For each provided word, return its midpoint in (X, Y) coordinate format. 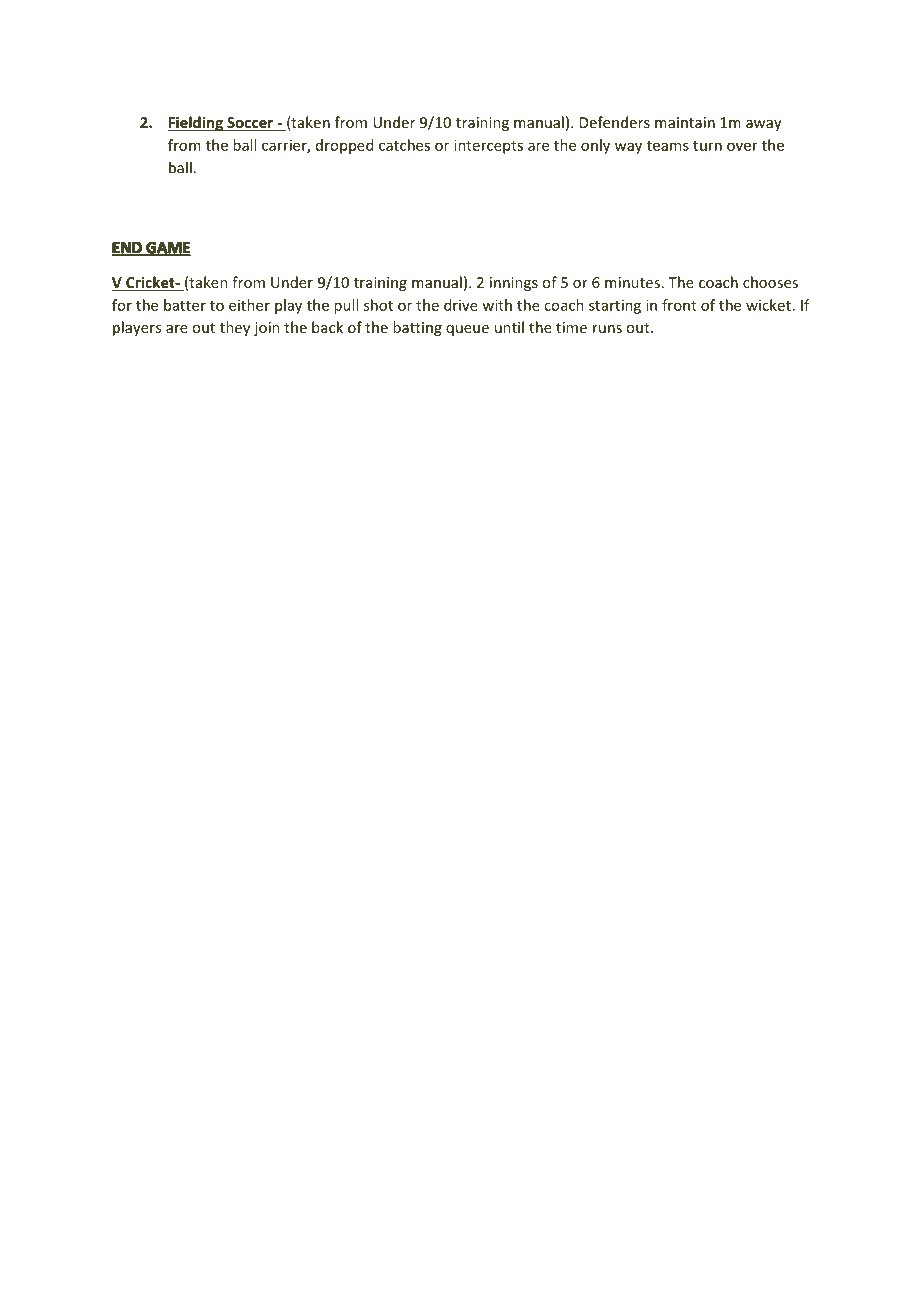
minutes (632, 282)
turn (707, 146)
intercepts (488, 146)
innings (514, 284)
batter (185, 305)
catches (404, 145)
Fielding (196, 123)
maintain (685, 122)
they (235, 328)
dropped (344, 146)
